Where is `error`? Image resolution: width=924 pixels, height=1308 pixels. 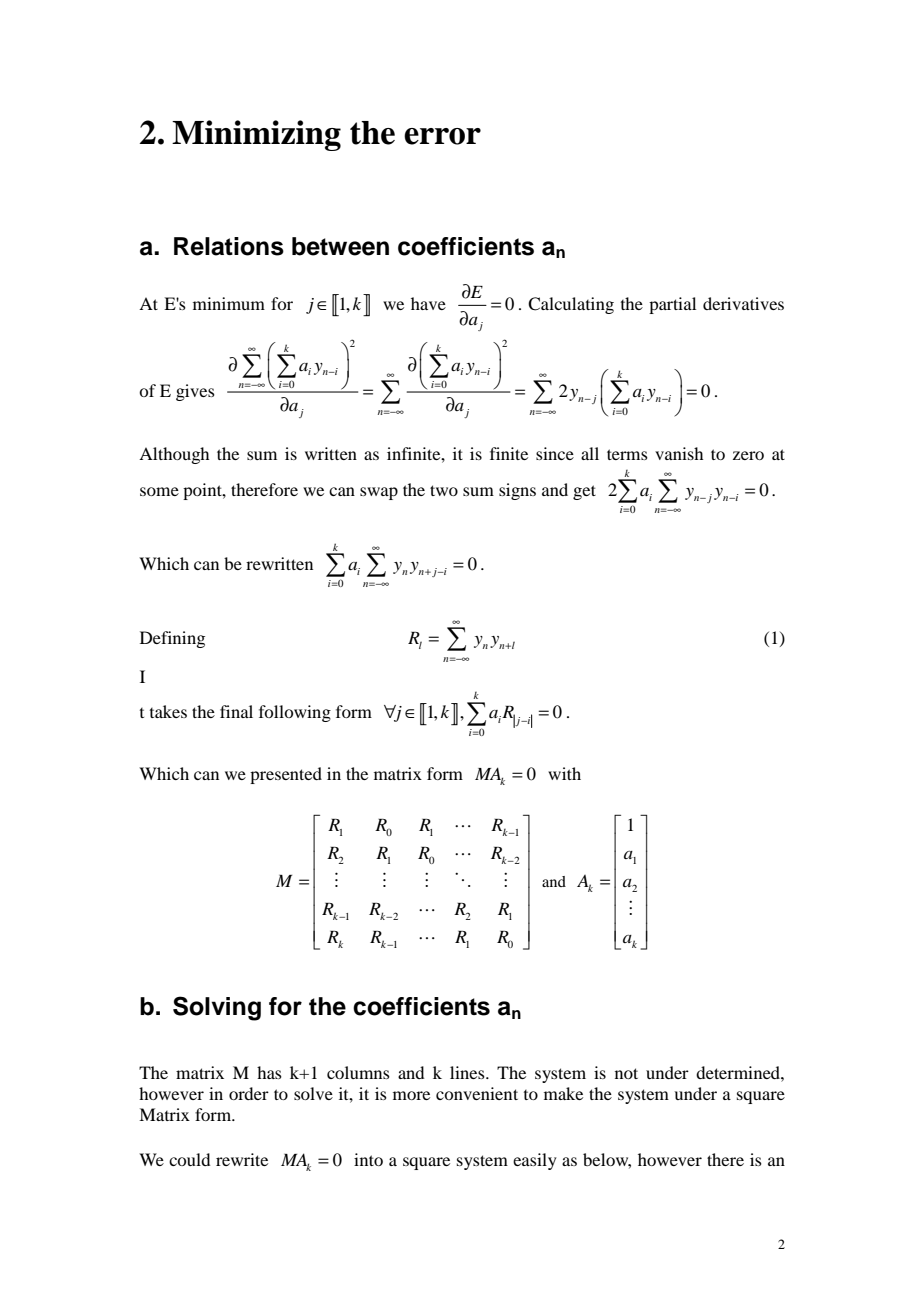
error is located at coordinates (442, 136).
